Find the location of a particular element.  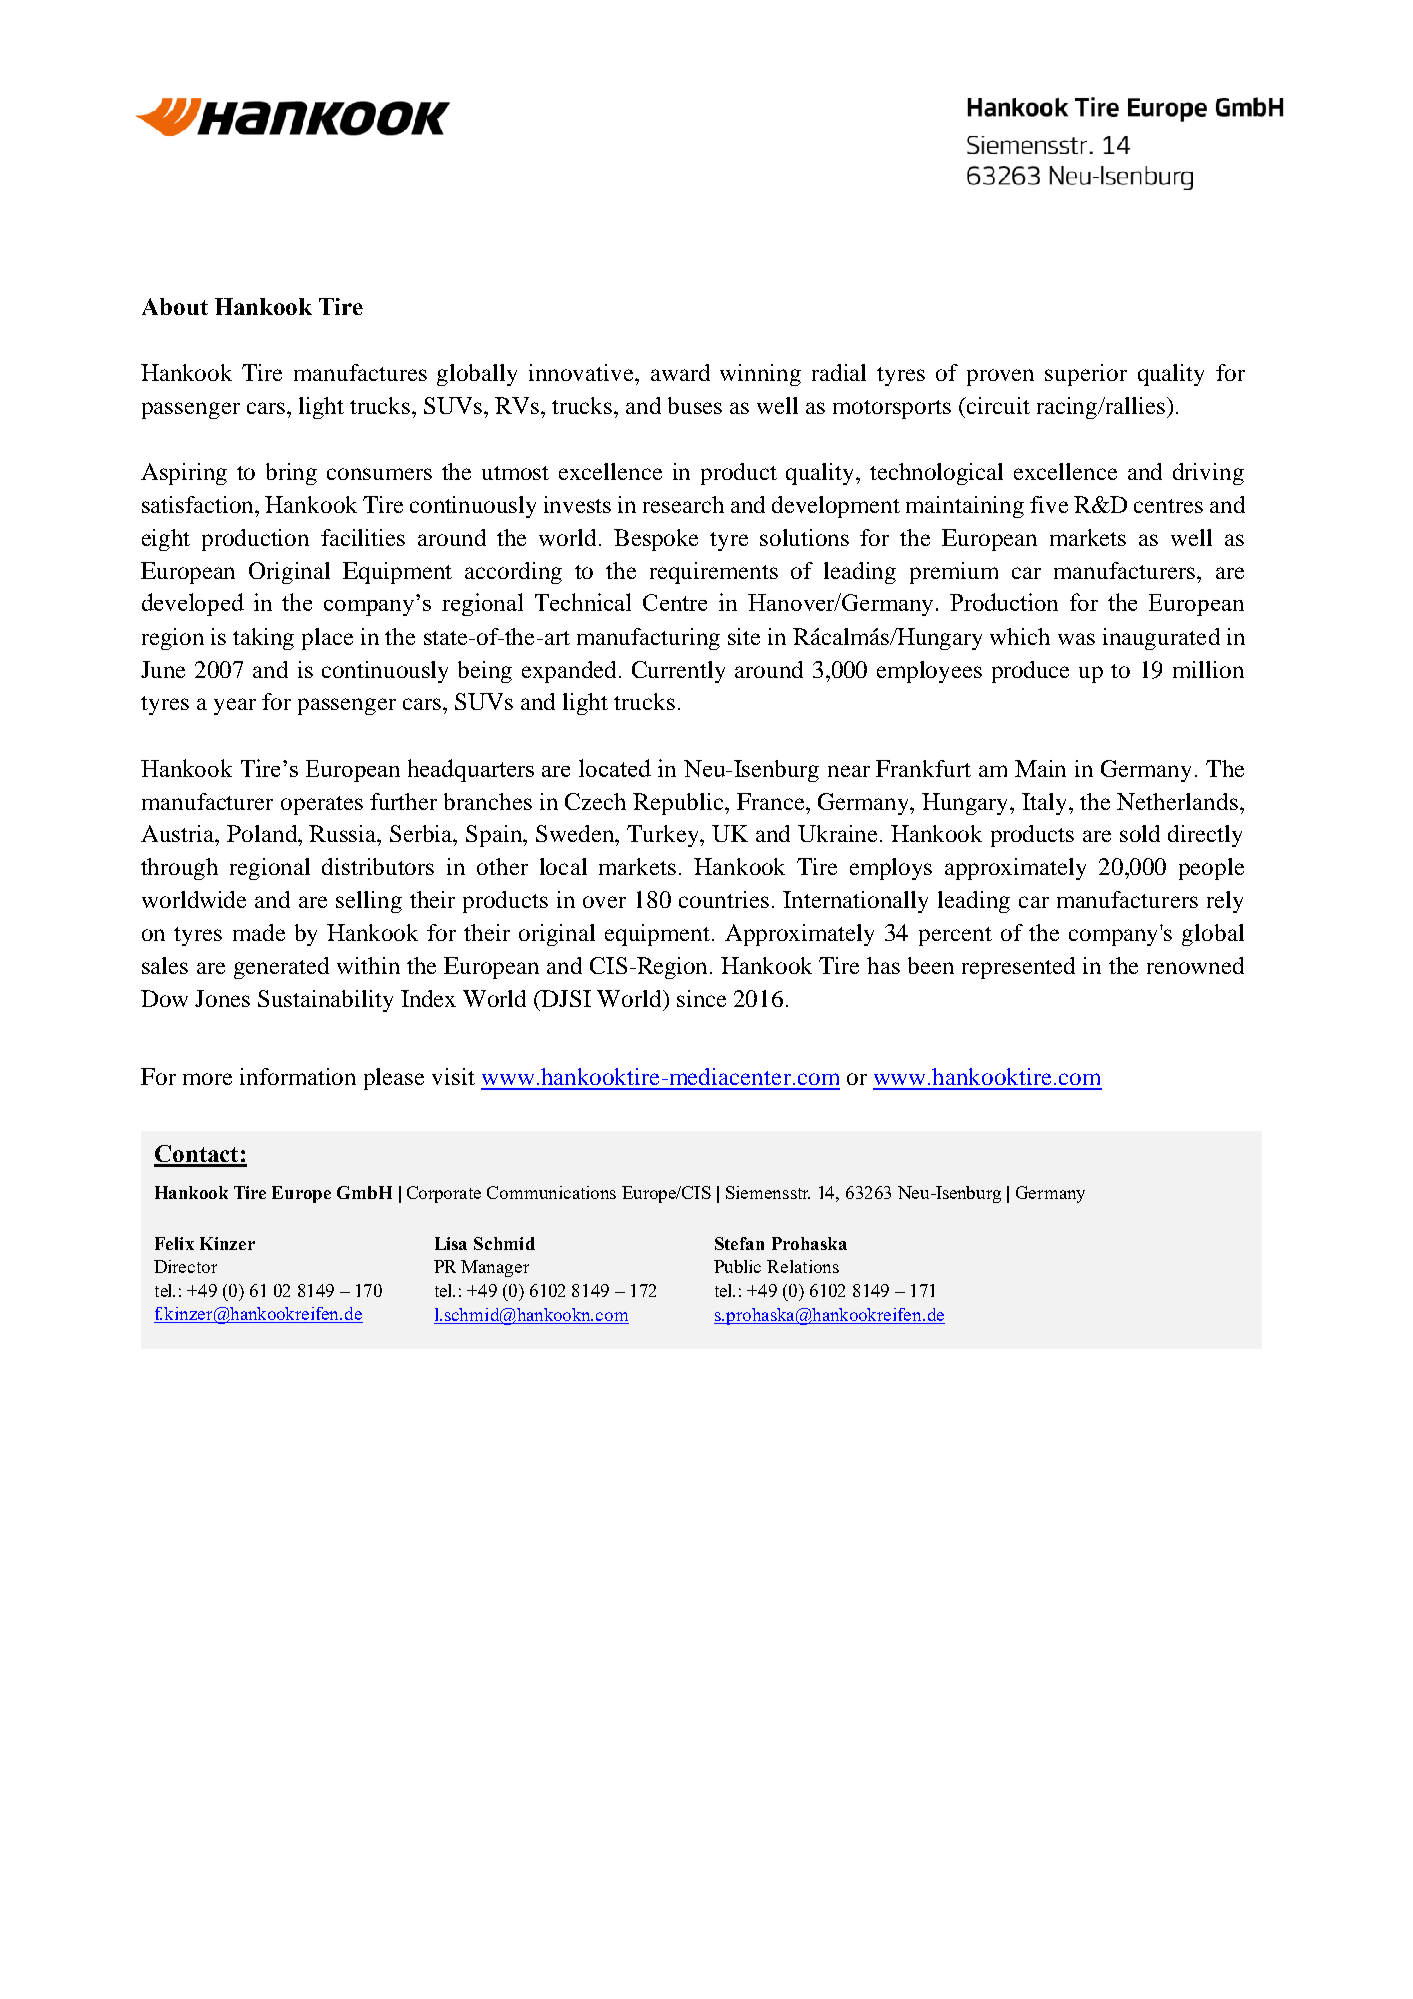

award is located at coordinates (680, 372).
